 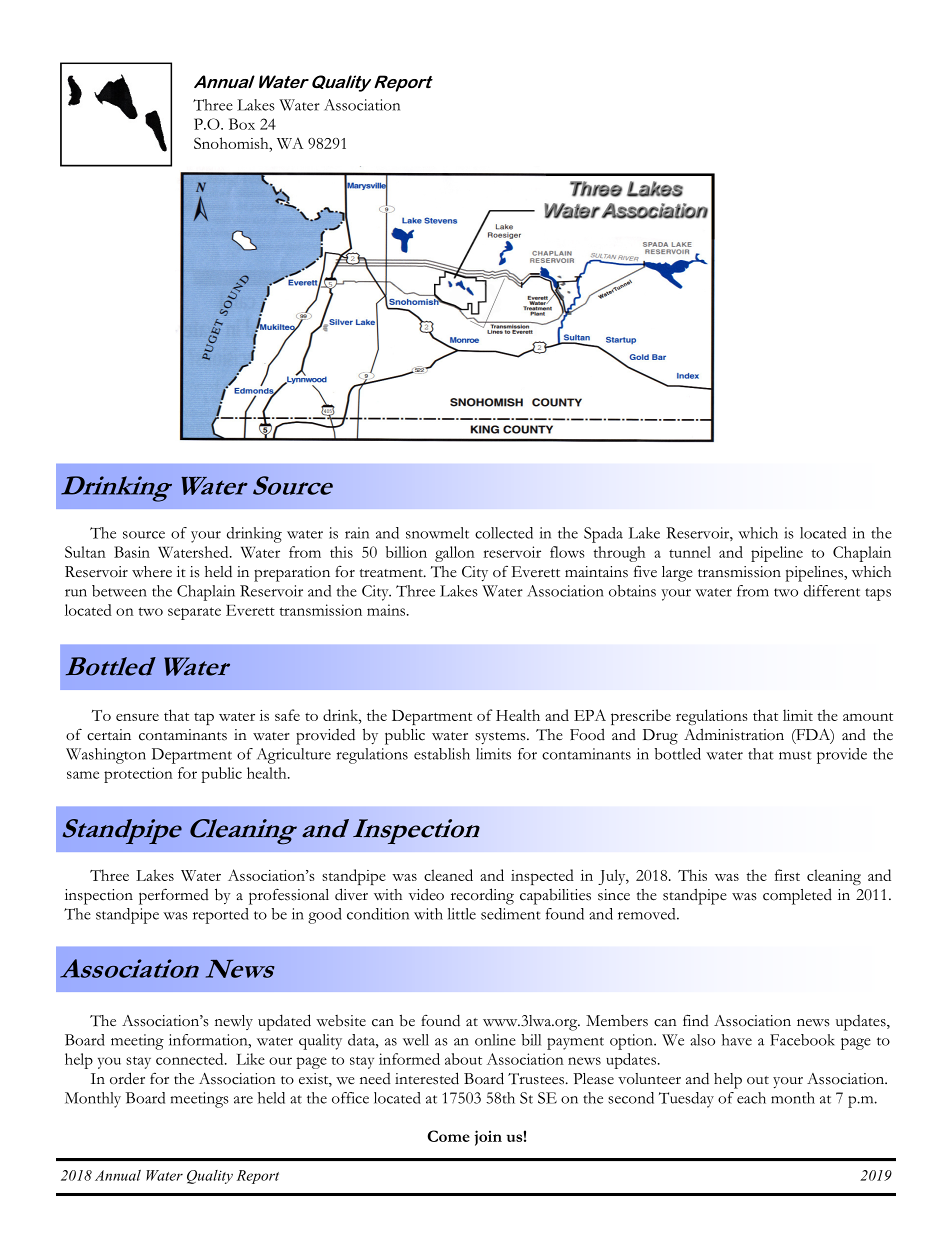 What do you see at coordinates (127, 1078) in the screenshot?
I see `order` at bounding box center [127, 1078].
